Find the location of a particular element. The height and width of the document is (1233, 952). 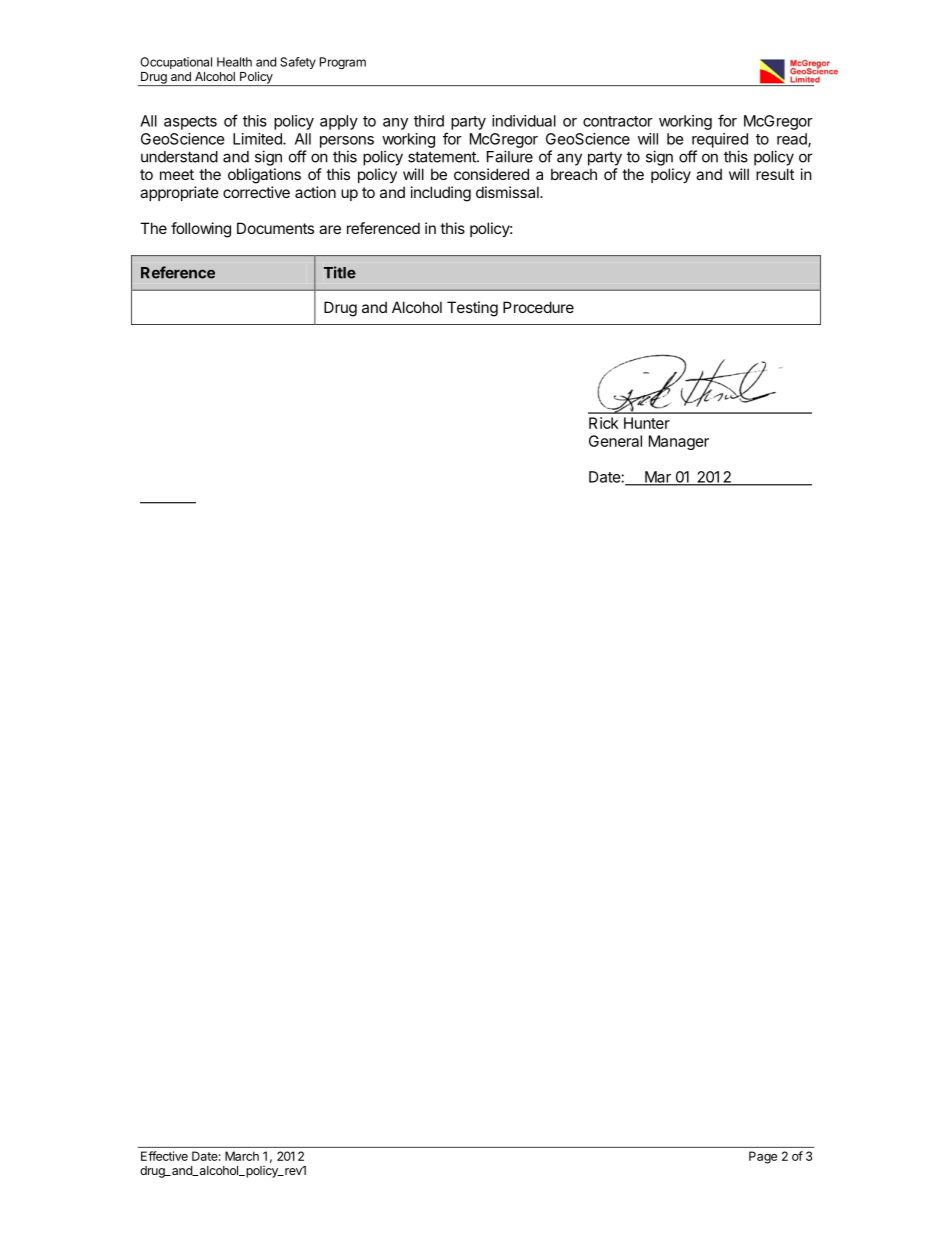

Title is located at coordinates (340, 272).
